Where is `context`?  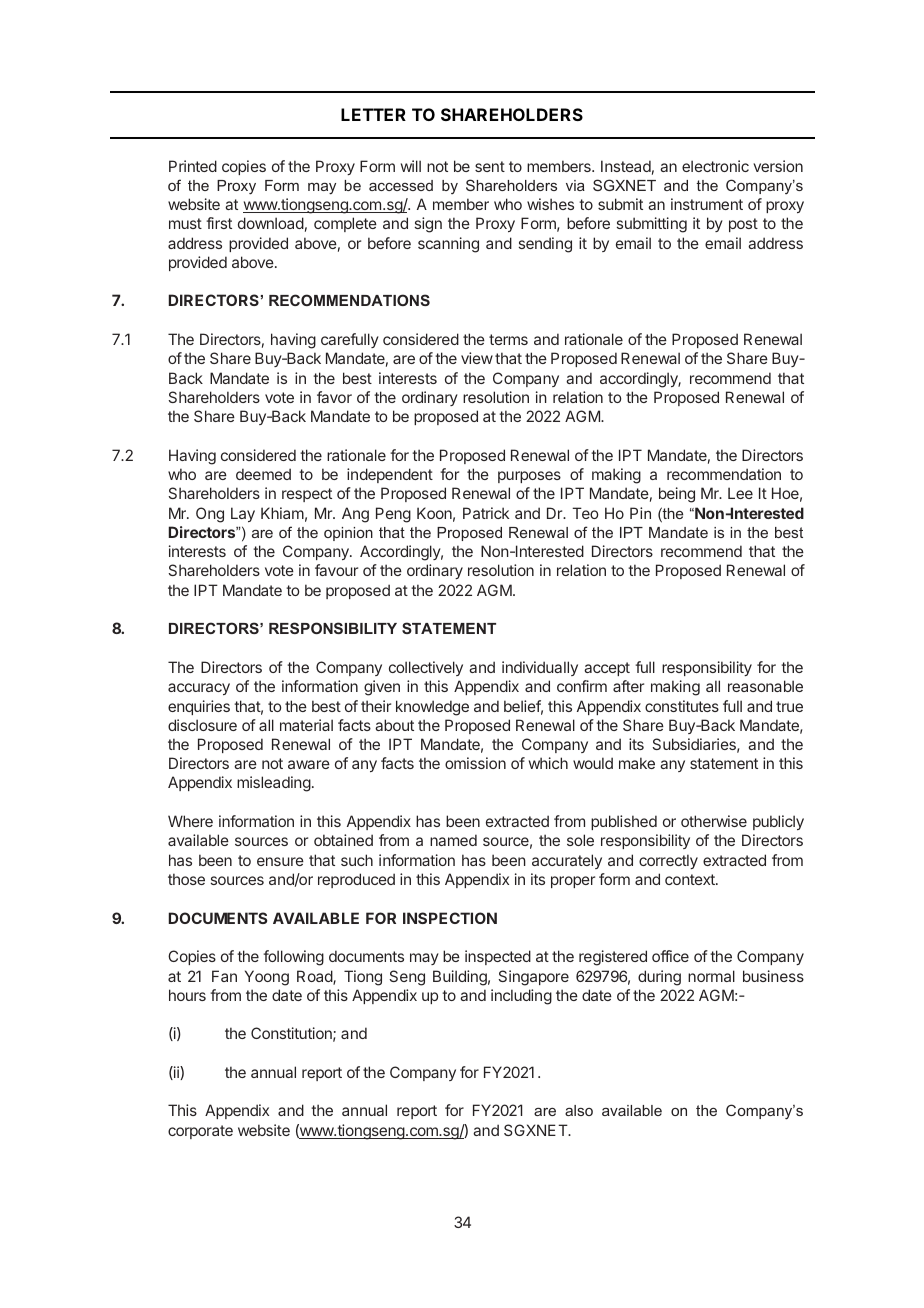
context is located at coordinates (691, 879).
